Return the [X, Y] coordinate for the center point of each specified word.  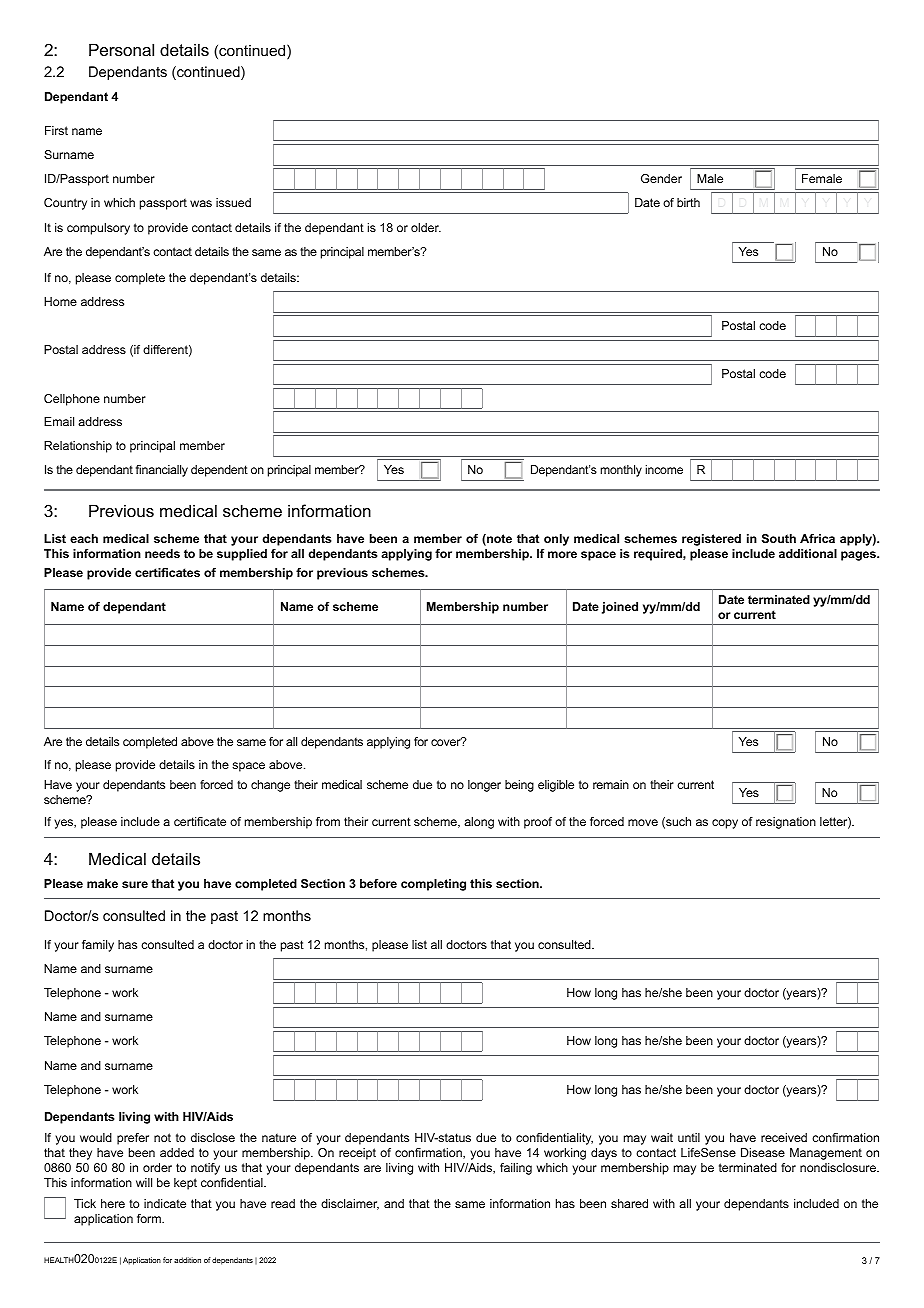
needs [162, 553]
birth [688, 202]
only [556, 540]
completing [433, 885]
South [779, 538]
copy [725, 824]
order [157, 1167]
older [426, 227]
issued [233, 202]
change [270, 786]
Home [60, 301]
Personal [121, 49]
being [519, 786]
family [98, 946]
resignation [786, 823]
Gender [661, 178]
